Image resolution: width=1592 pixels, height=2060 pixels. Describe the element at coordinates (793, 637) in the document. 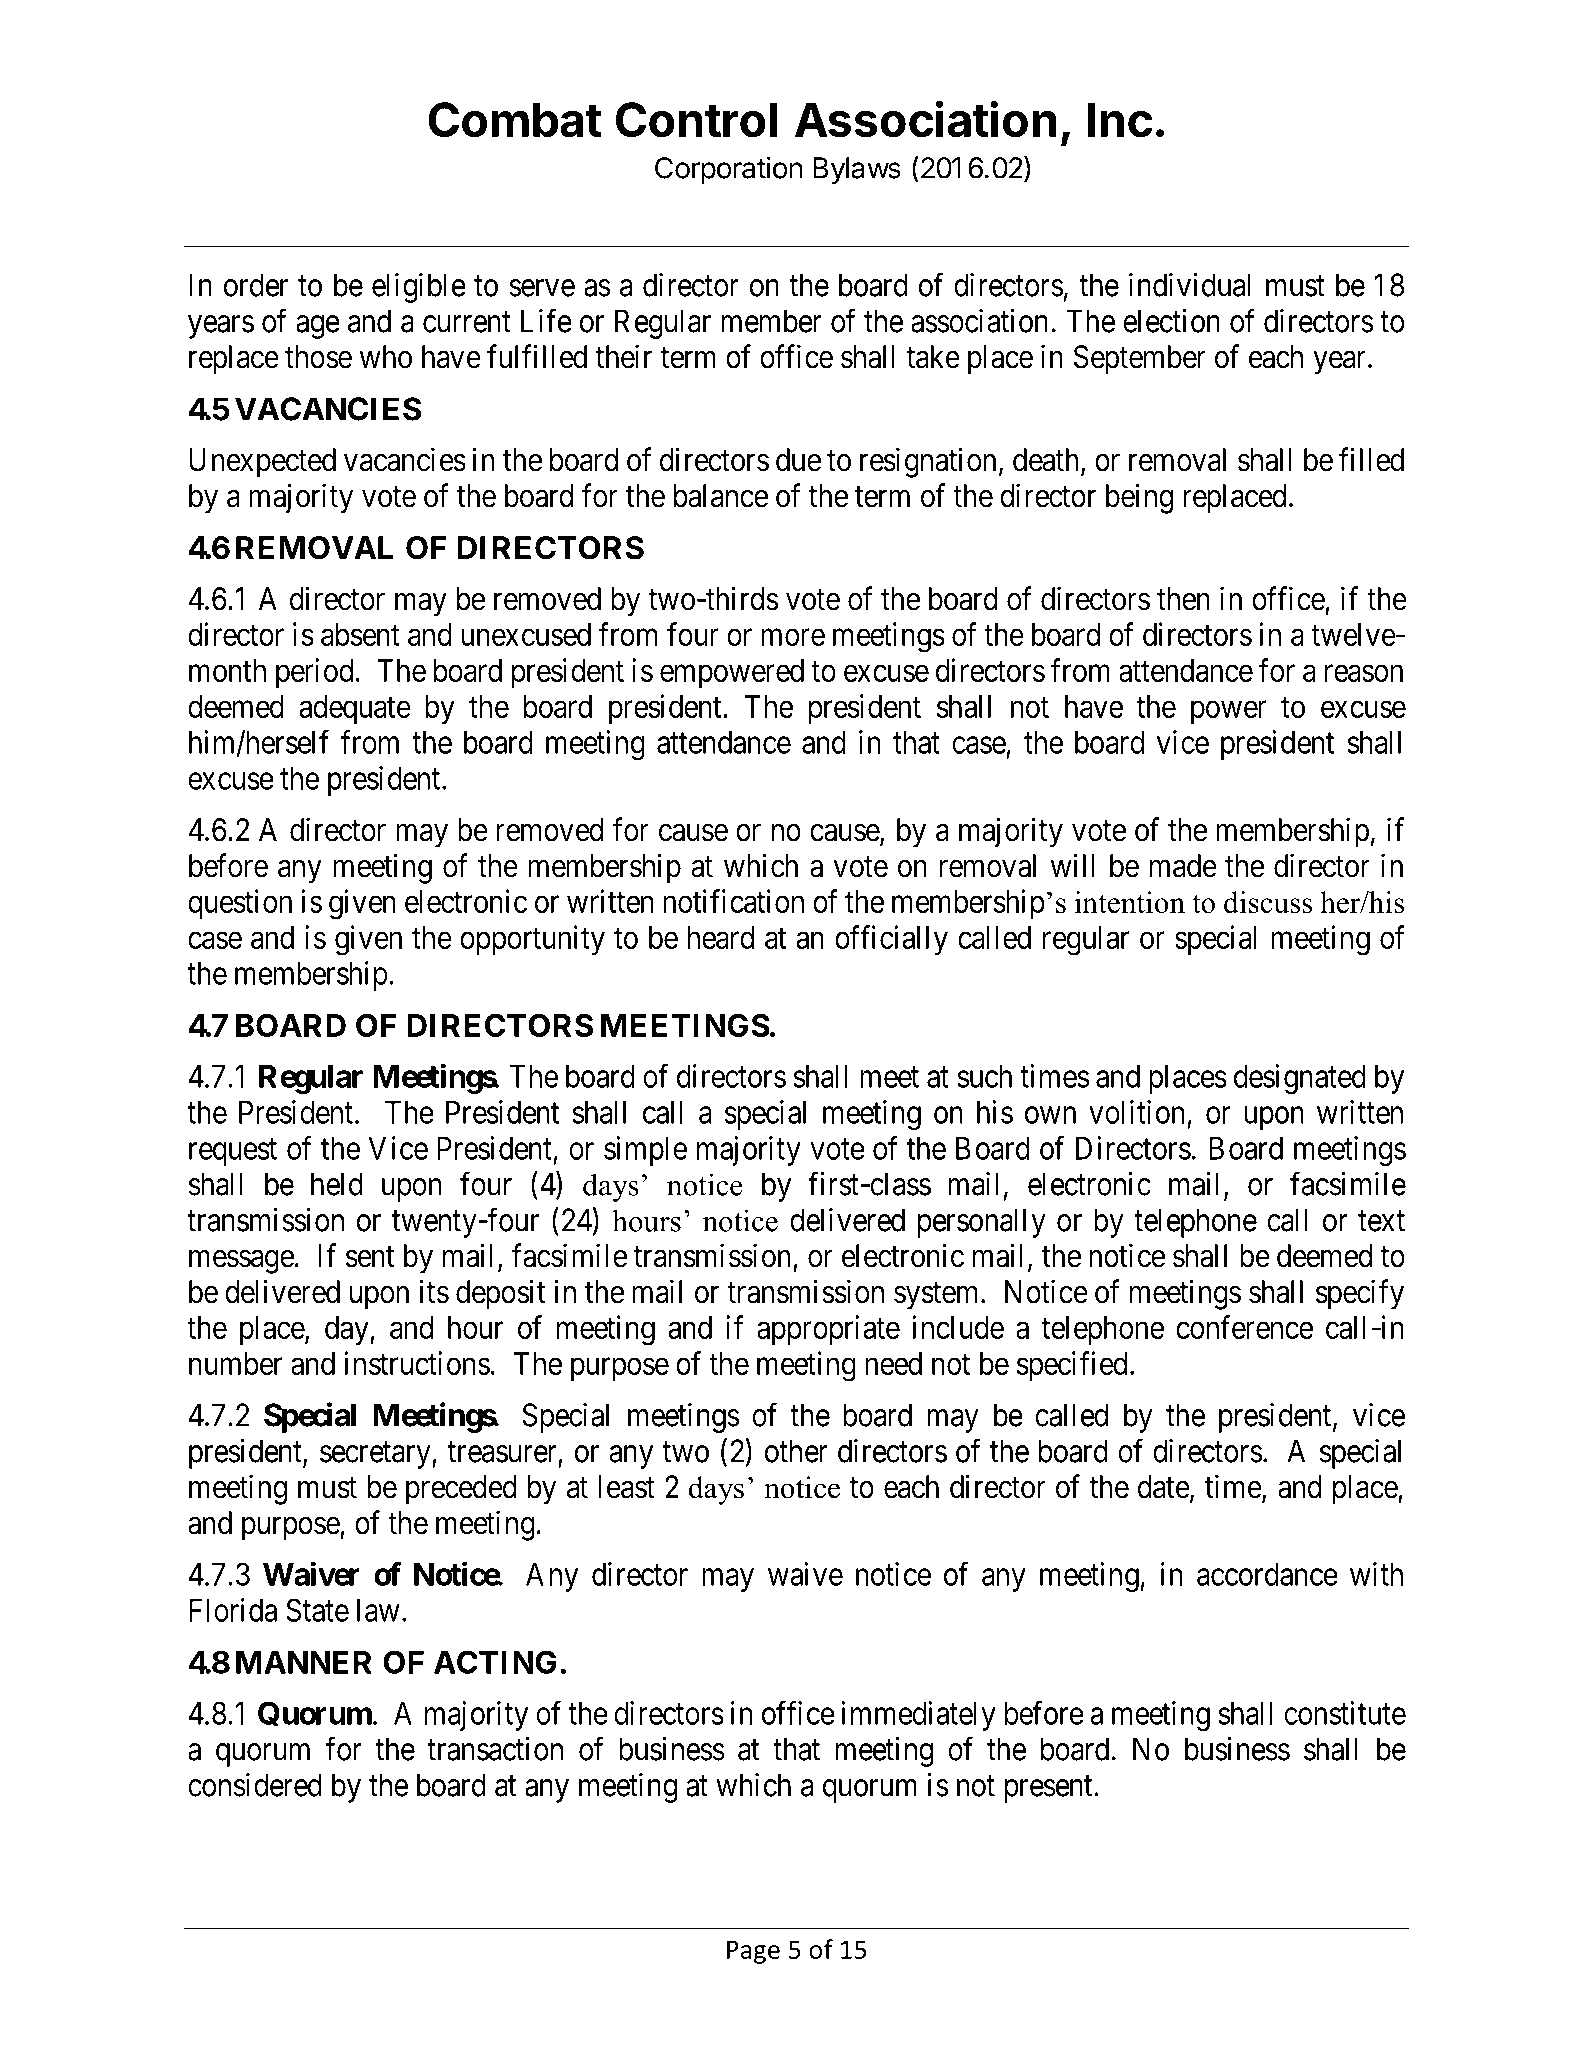

I see `more` at that location.
